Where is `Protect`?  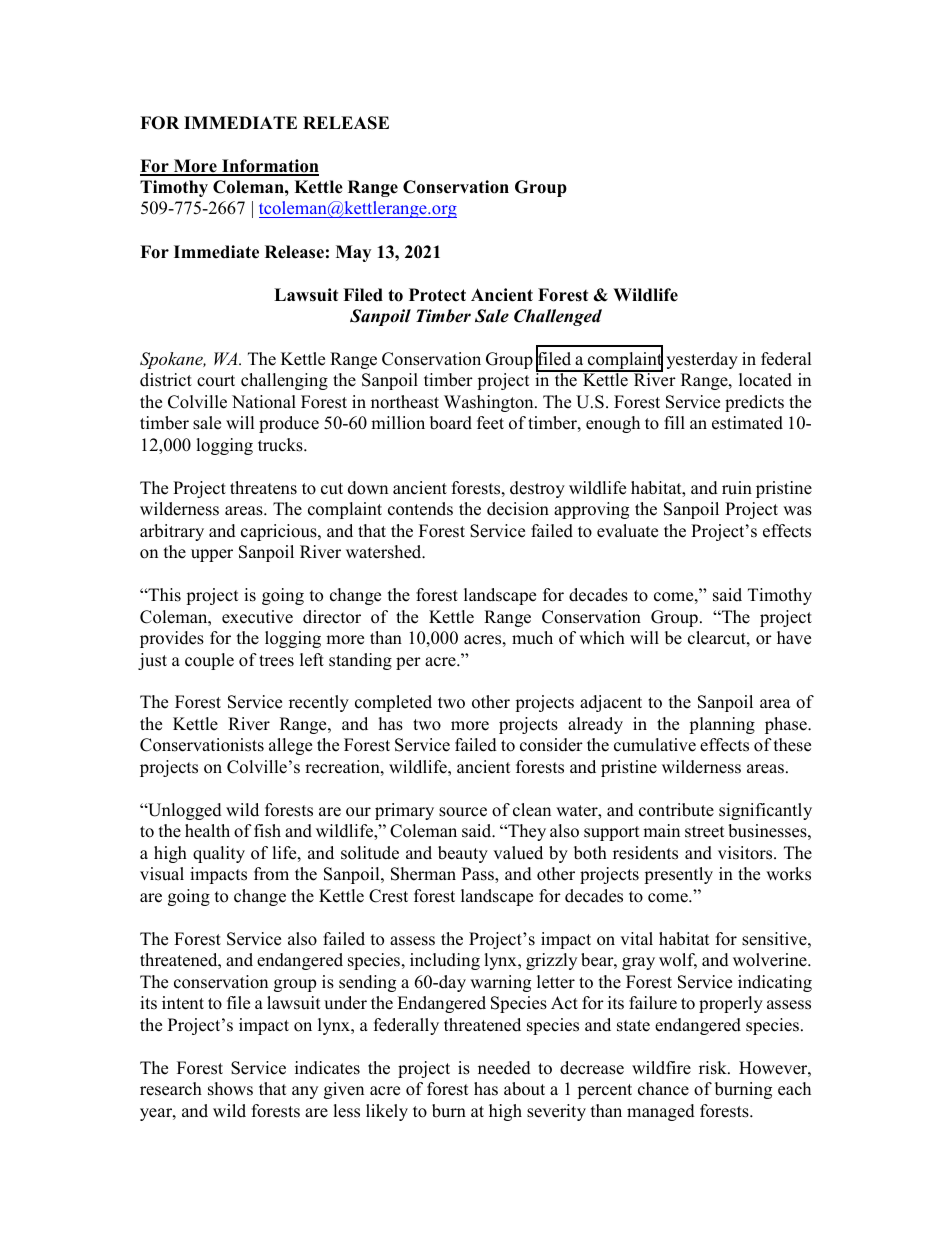 Protect is located at coordinates (437, 295).
